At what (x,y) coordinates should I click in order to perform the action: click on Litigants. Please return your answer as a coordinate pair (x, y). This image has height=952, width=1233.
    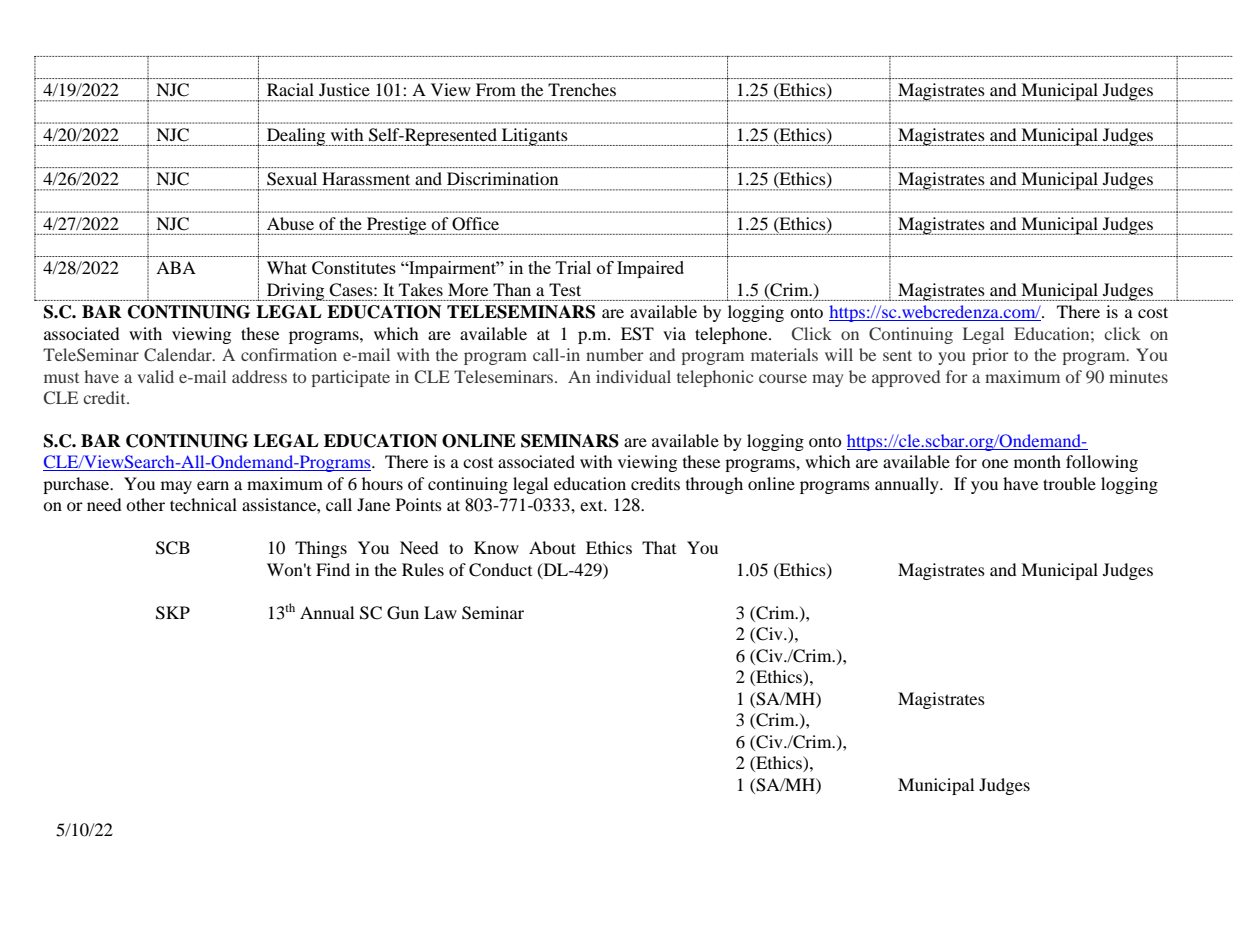
    Looking at the image, I should click on (534, 137).
